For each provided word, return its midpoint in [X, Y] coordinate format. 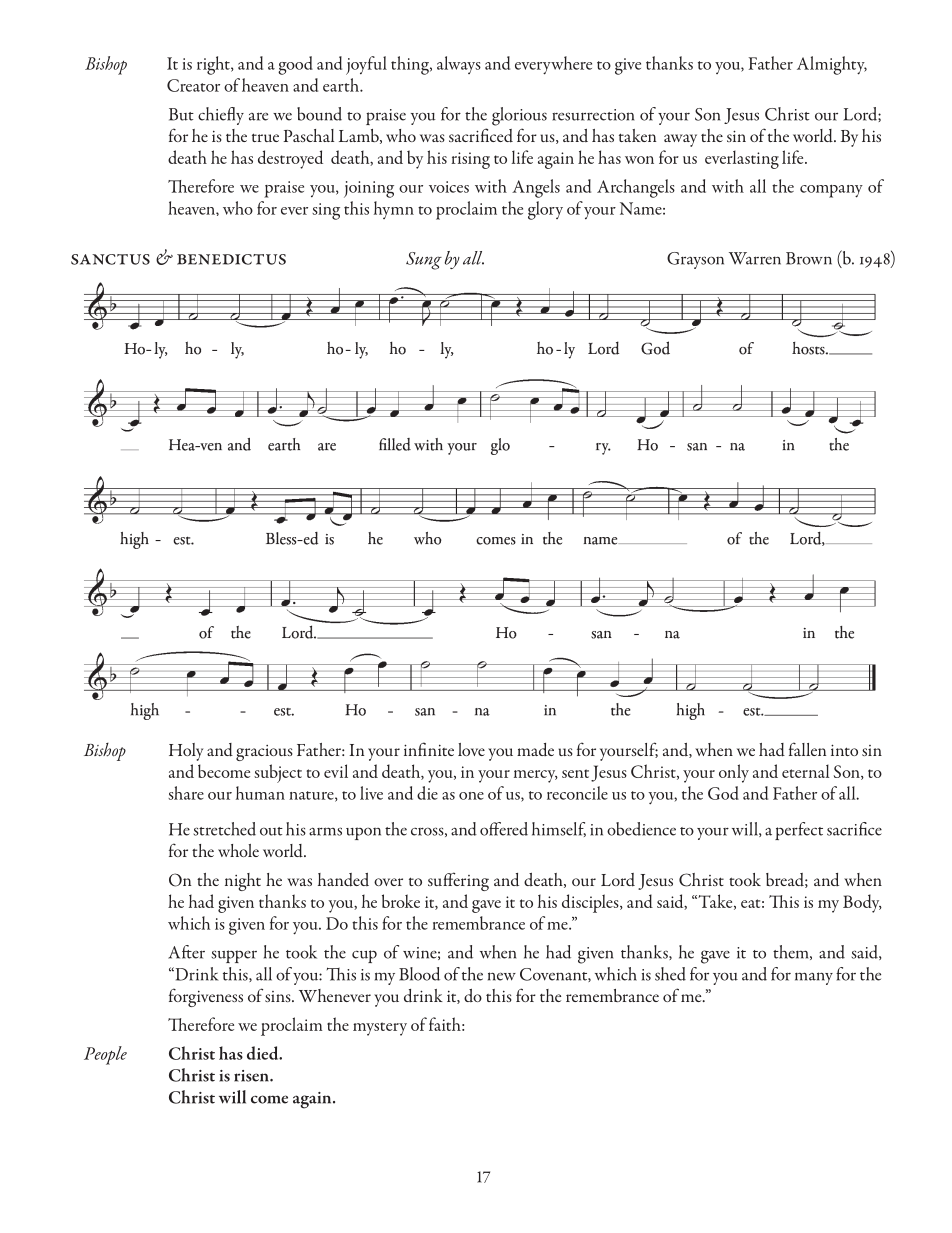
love [471, 749]
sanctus [110, 259]
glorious [519, 116]
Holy [186, 752]
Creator [193, 85]
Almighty [832, 65]
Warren [755, 258]
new [502, 976]
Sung [424, 261]
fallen [807, 749]
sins [279, 996]
